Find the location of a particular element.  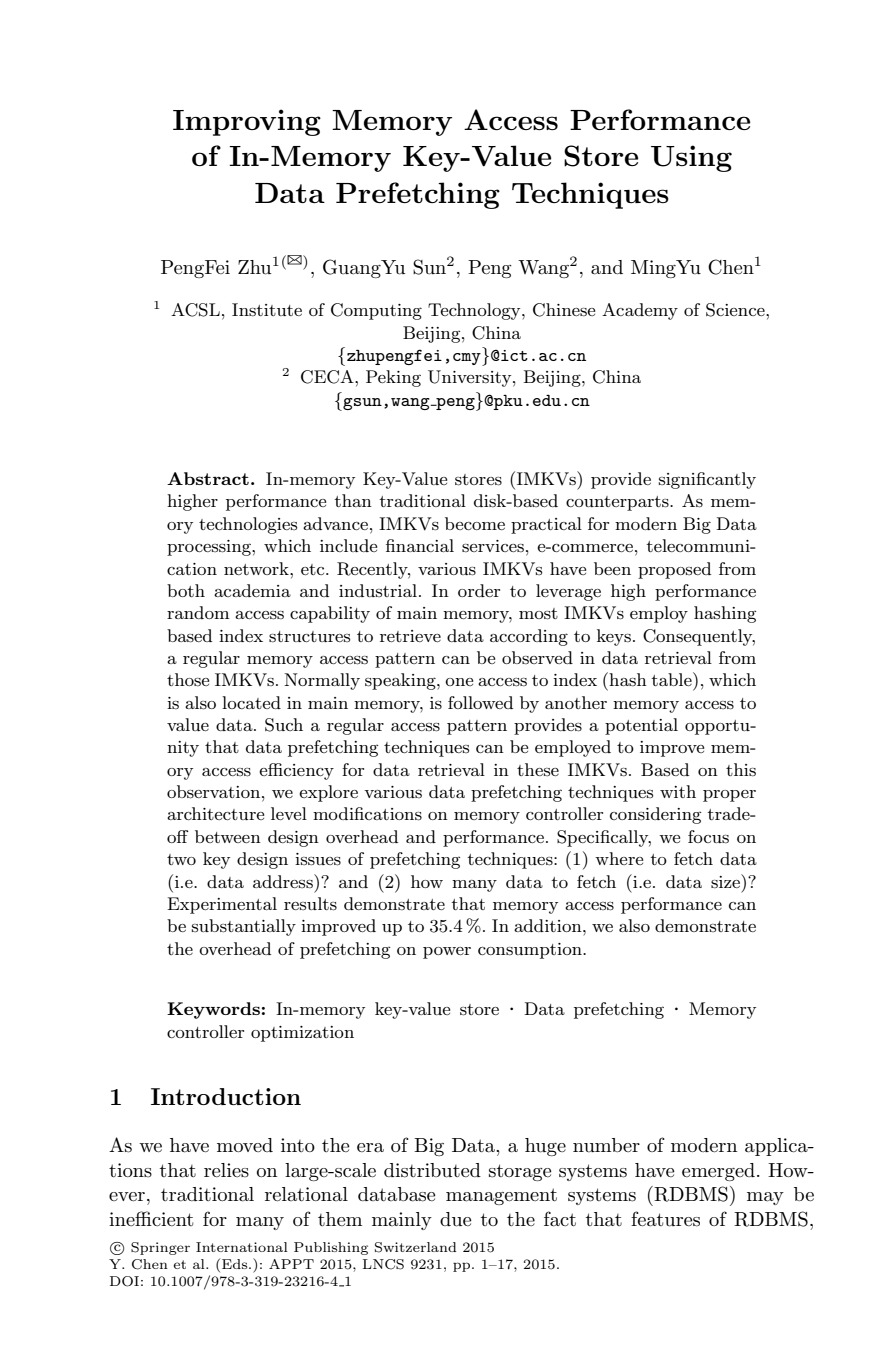

Improving is located at coordinates (247, 122).
